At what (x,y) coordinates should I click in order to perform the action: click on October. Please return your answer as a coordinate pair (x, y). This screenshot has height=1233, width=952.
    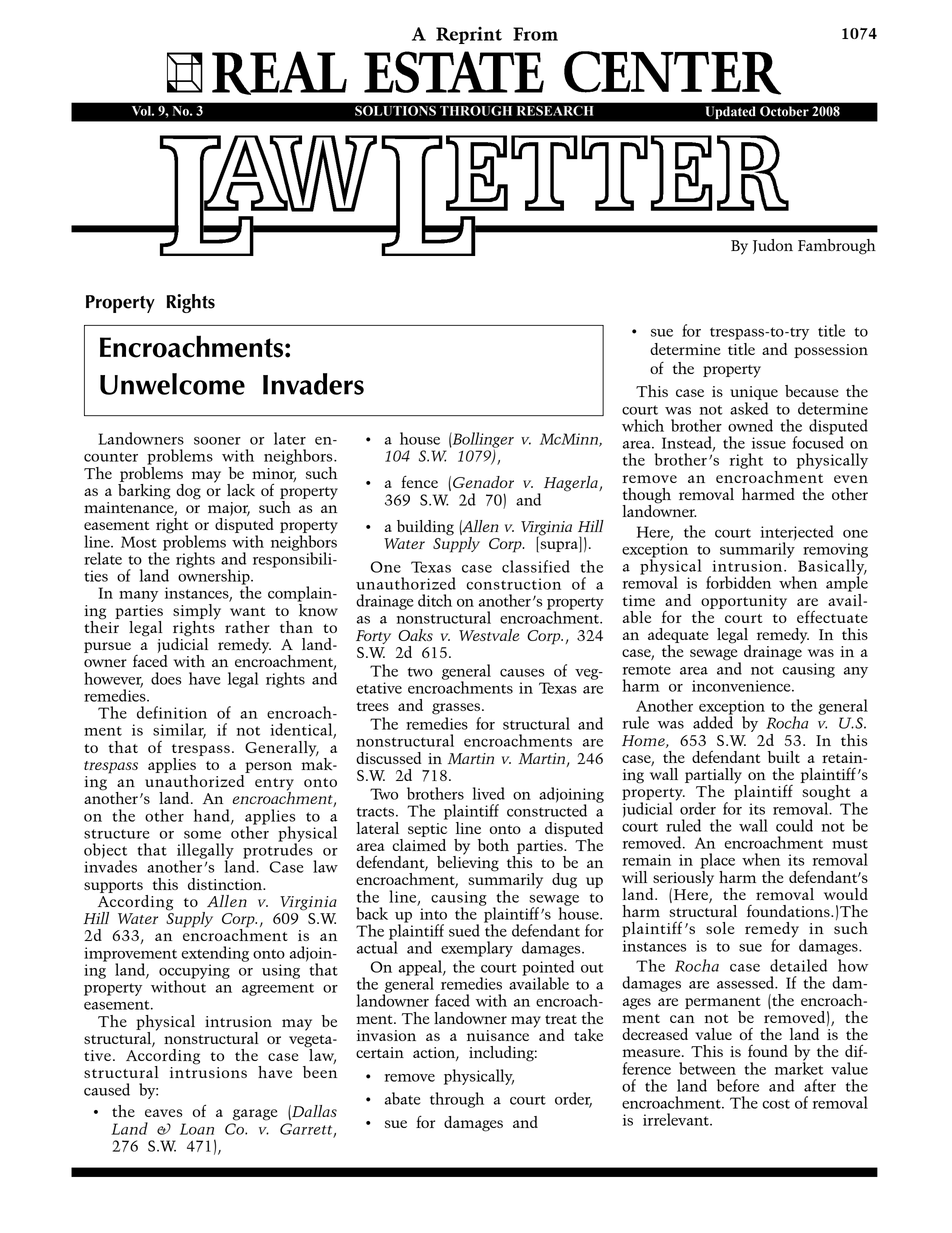
    Looking at the image, I should click on (784, 111).
